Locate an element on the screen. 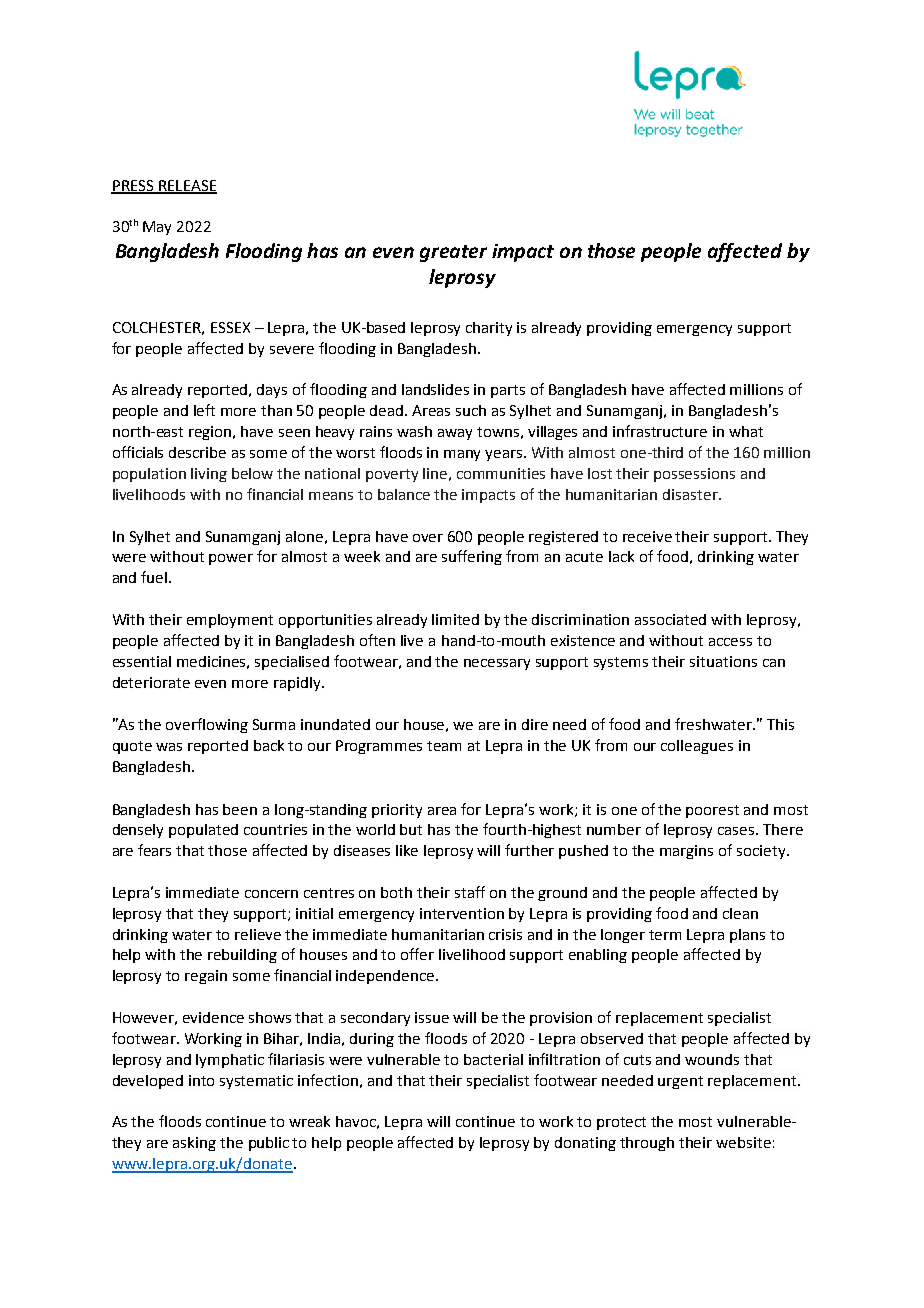 Image resolution: width=924 pixels, height=1308 pixels. employment is located at coordinates (230, 621).
